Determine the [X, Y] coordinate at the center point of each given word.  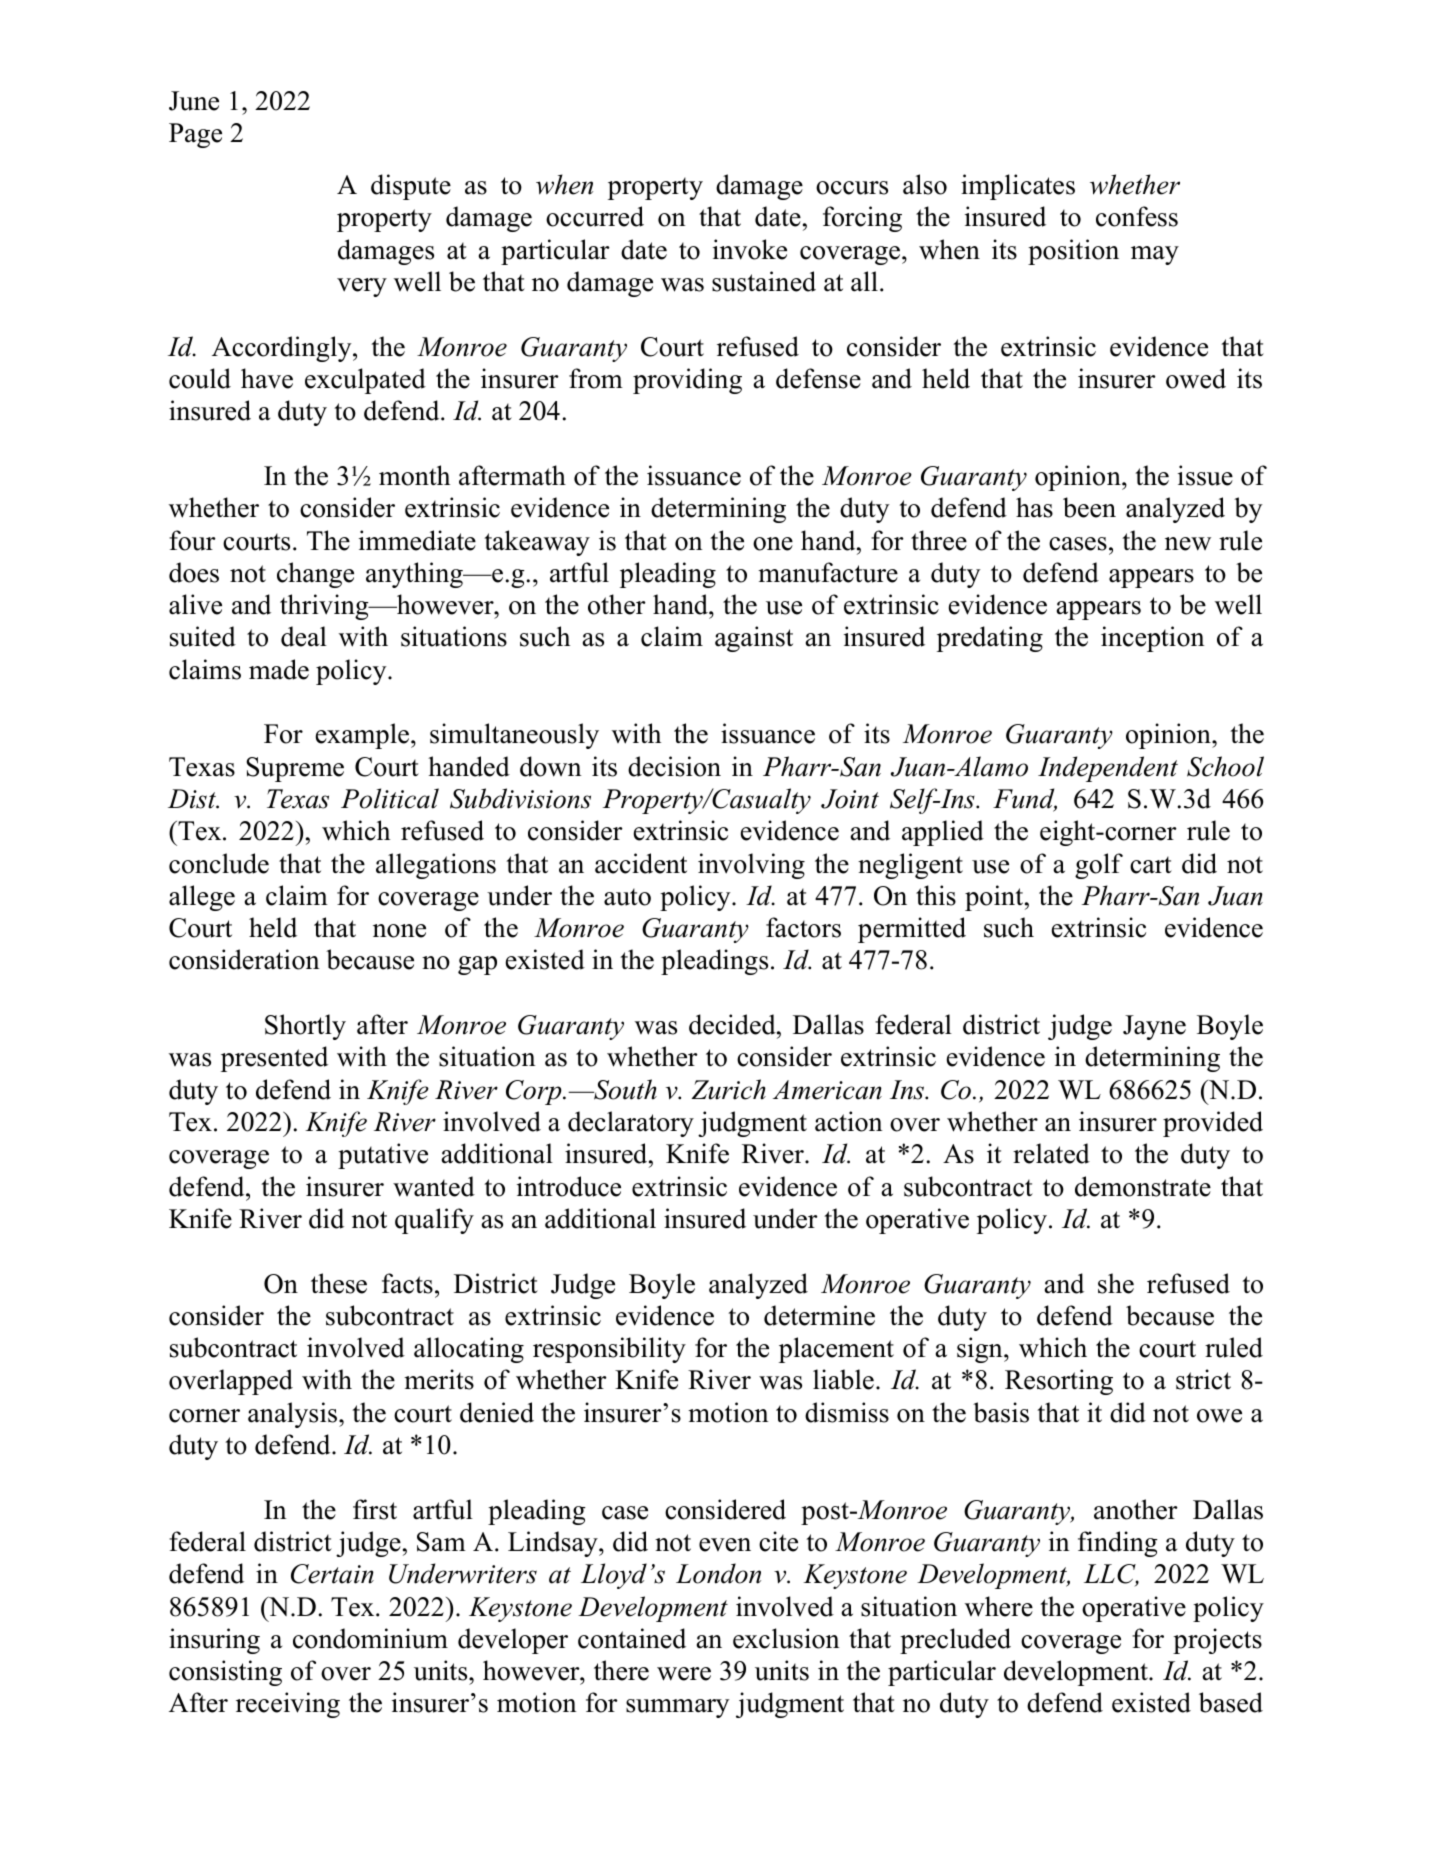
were [684, 1674]
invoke [750, 249]
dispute [411, 187]
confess [1137, 216]
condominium [370, 1638]
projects [1217, 1641]
